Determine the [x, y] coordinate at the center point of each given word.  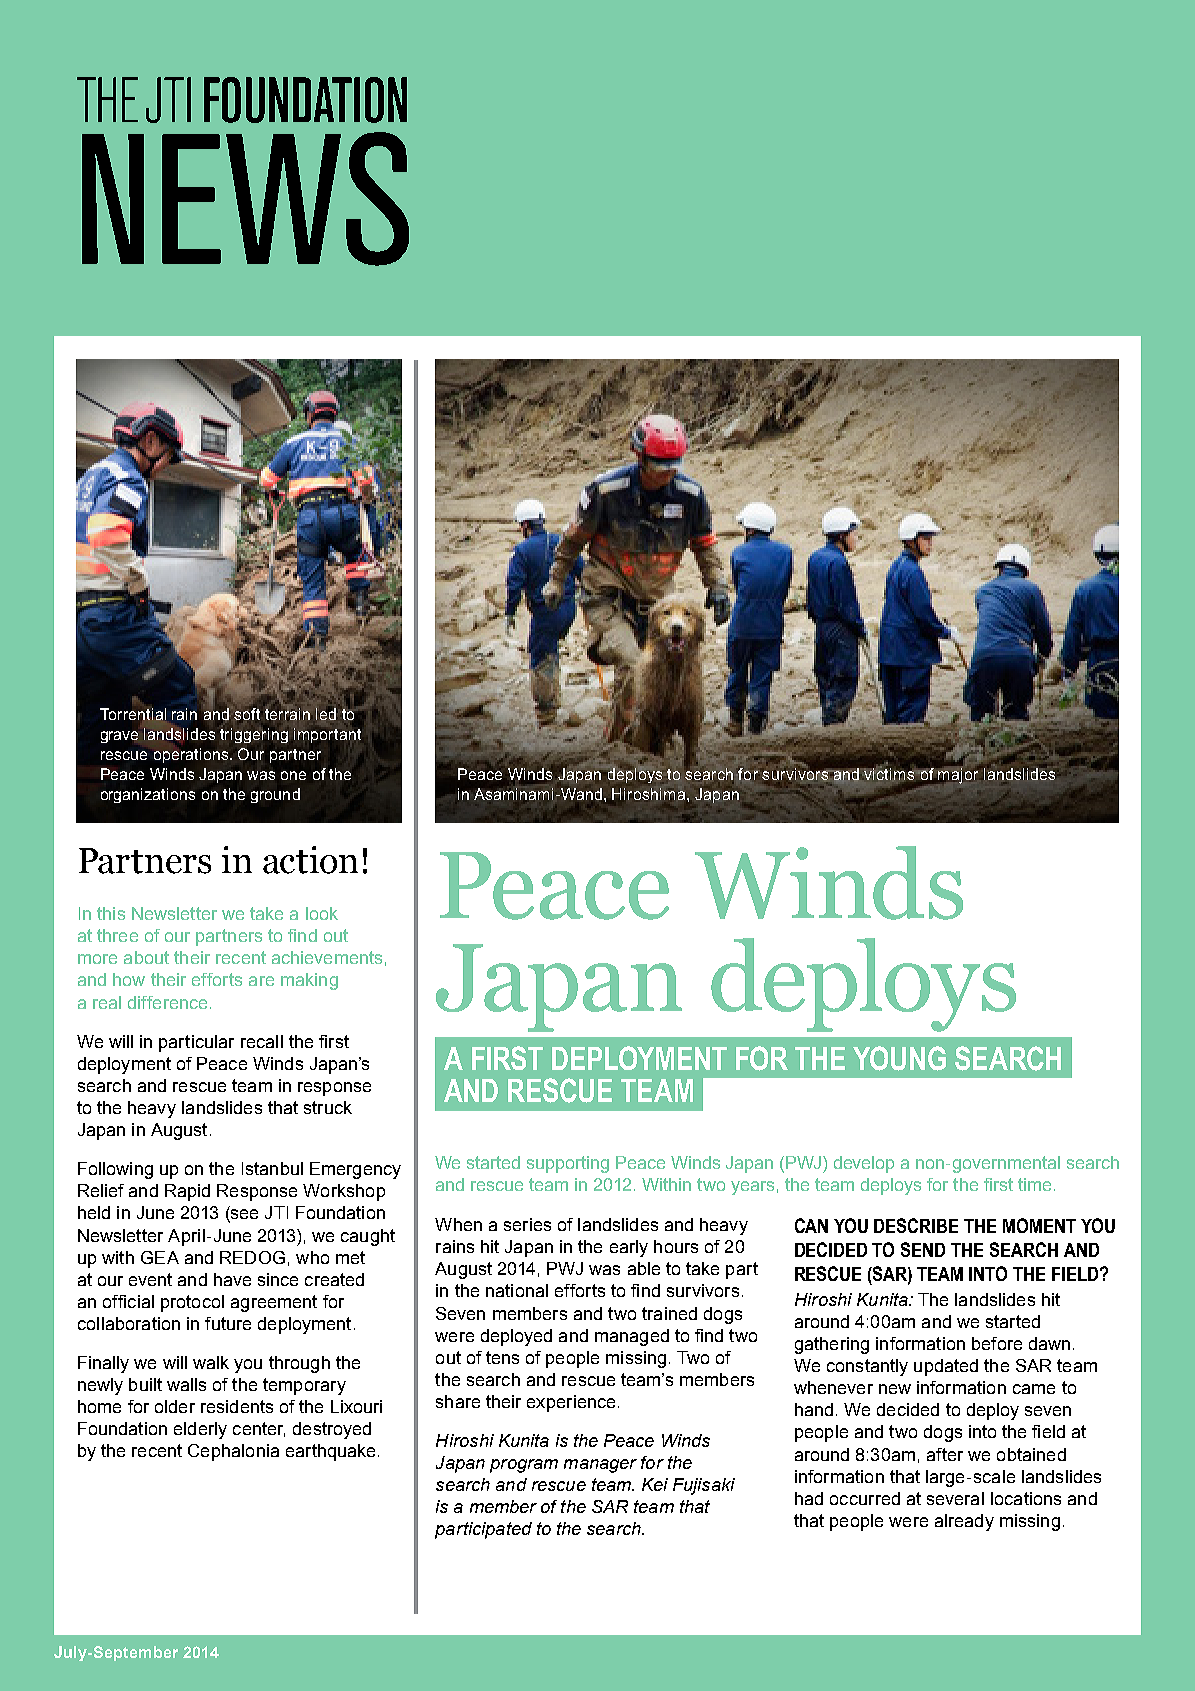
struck [328, 1107]
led [326, 713]
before [997, 1343]
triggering [254, 735]
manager [600, 1466]
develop [864, 1164]
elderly [200, 1430]
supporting [568, 1164]
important [327, 735]
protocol [192, 1303]
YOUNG [899, 1058]
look [322, 913]
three [117, 935]
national [517, 1290]
